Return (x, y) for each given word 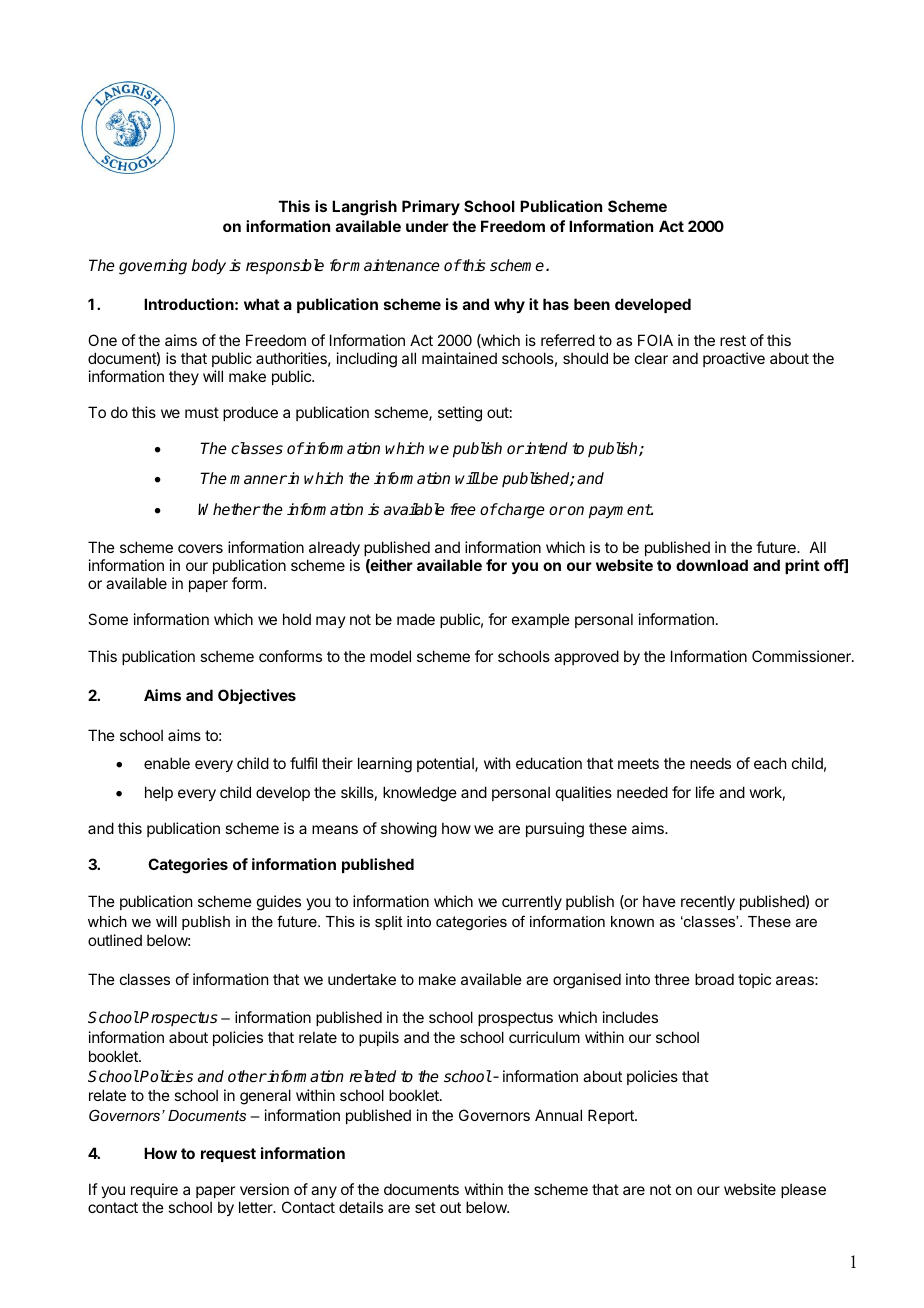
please (803, 1190)
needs (710, 763)
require (154, 1190)
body (208, 267)
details (361, 1207)
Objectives (257, 696)
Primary (431, 207)
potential (446, 764)
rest (733, 340)
